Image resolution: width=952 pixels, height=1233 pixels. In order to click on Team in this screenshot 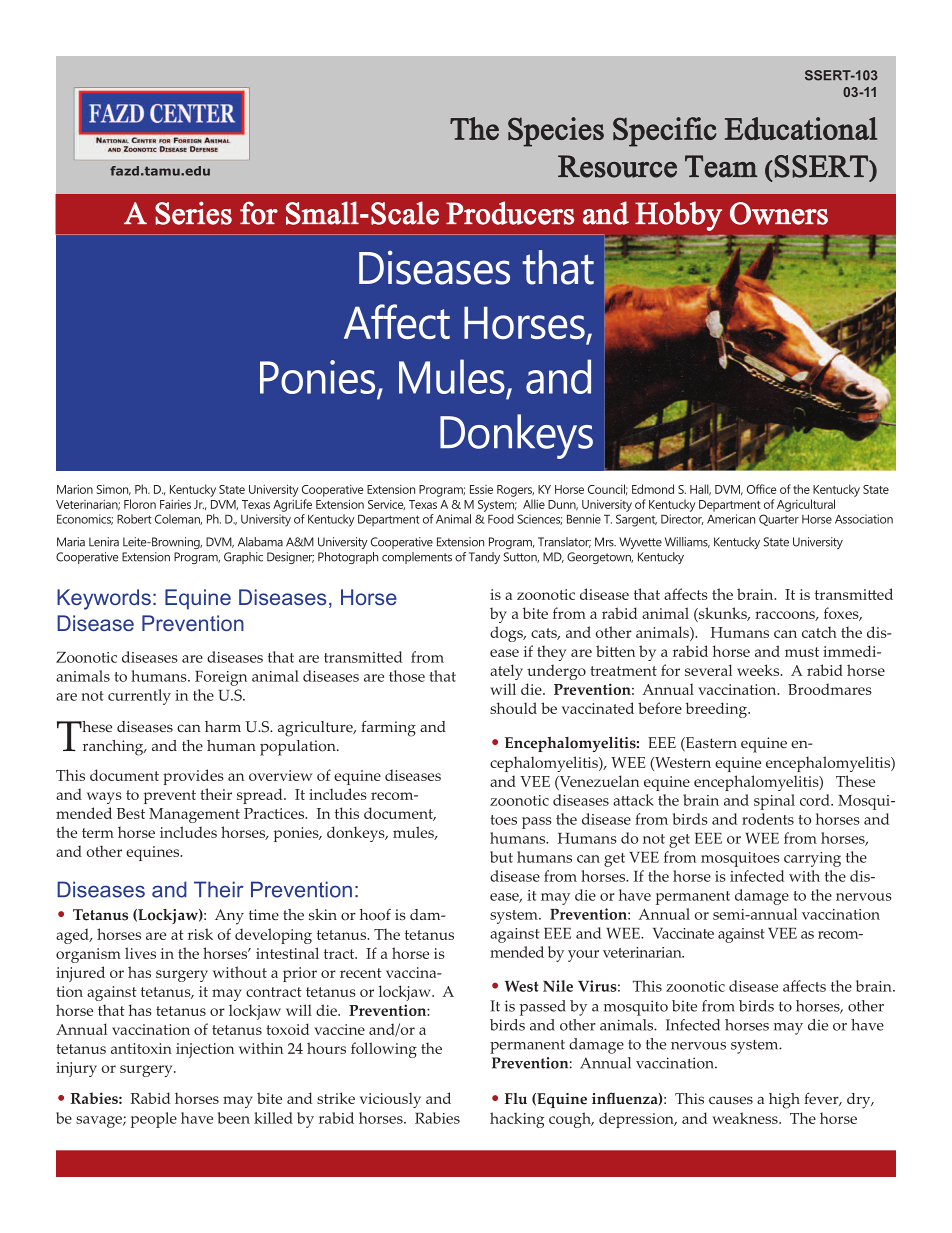, I will do `click(721, 166)`.
